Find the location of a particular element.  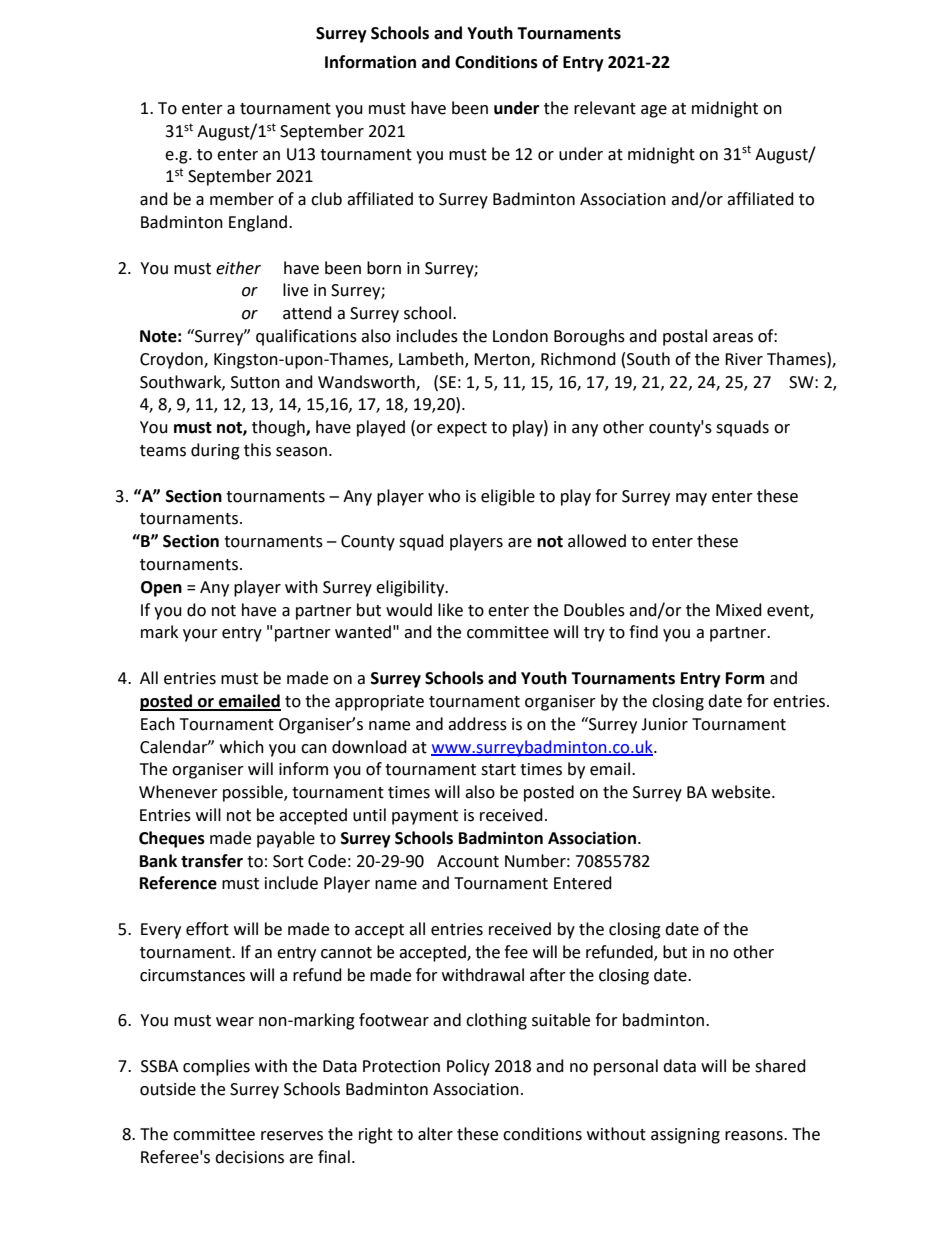

age is located at coordinates (654, 111).
